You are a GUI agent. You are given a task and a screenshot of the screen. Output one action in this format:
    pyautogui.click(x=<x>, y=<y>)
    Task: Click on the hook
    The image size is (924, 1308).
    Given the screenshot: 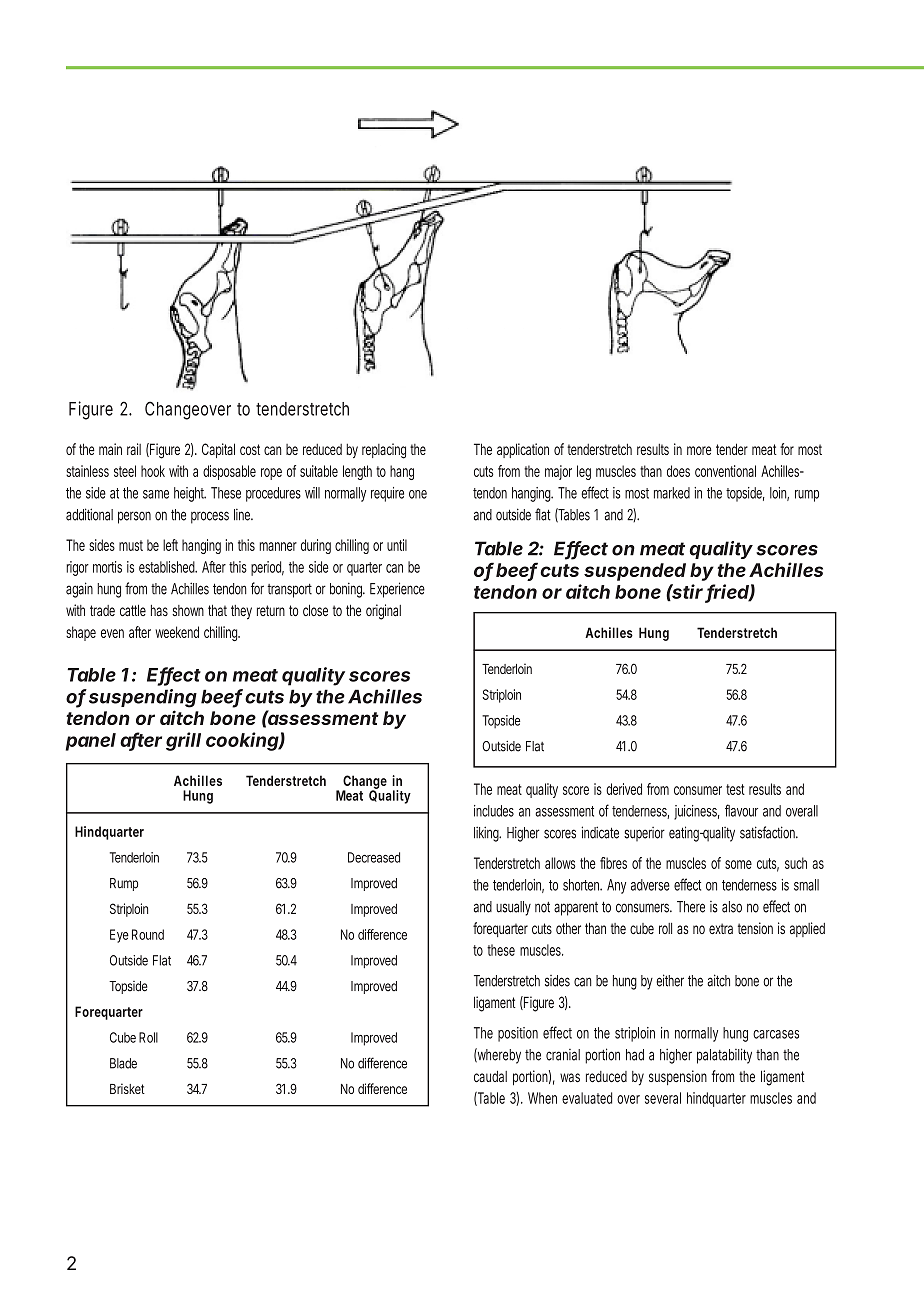 What is the action you would take?
    pyautogui.click(x=153, y=471)
